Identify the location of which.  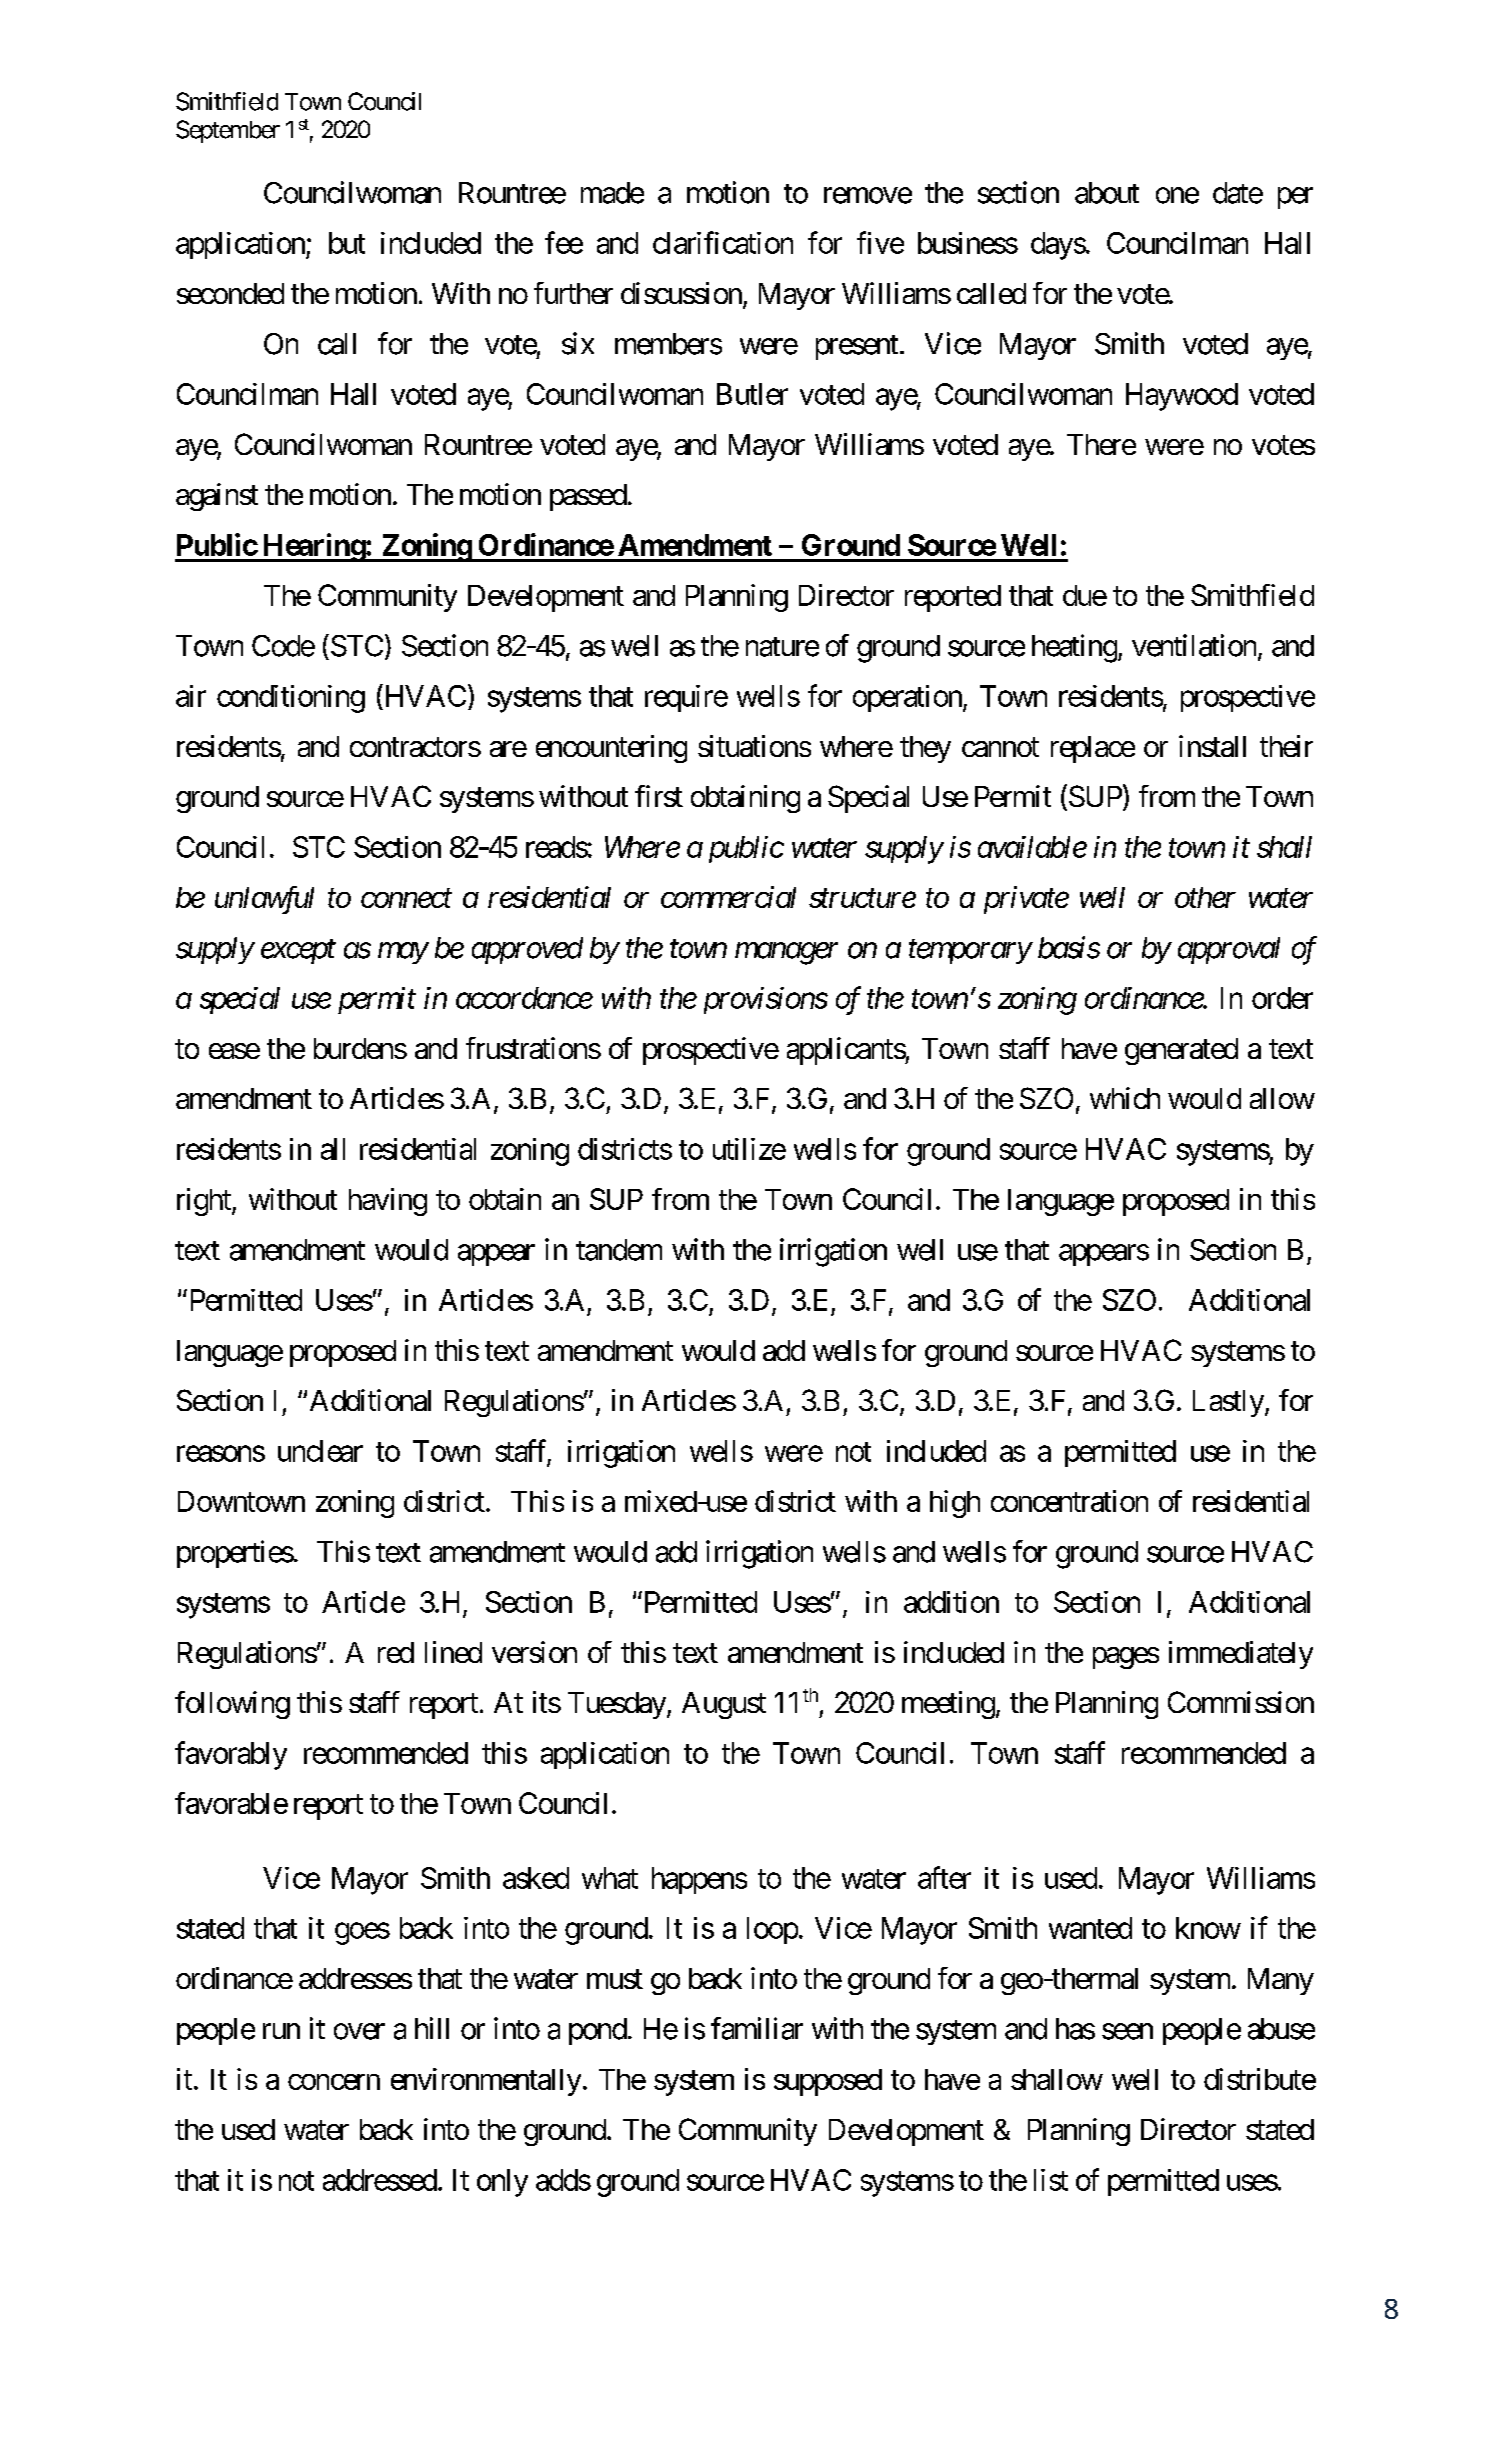
(1125, 1098).
